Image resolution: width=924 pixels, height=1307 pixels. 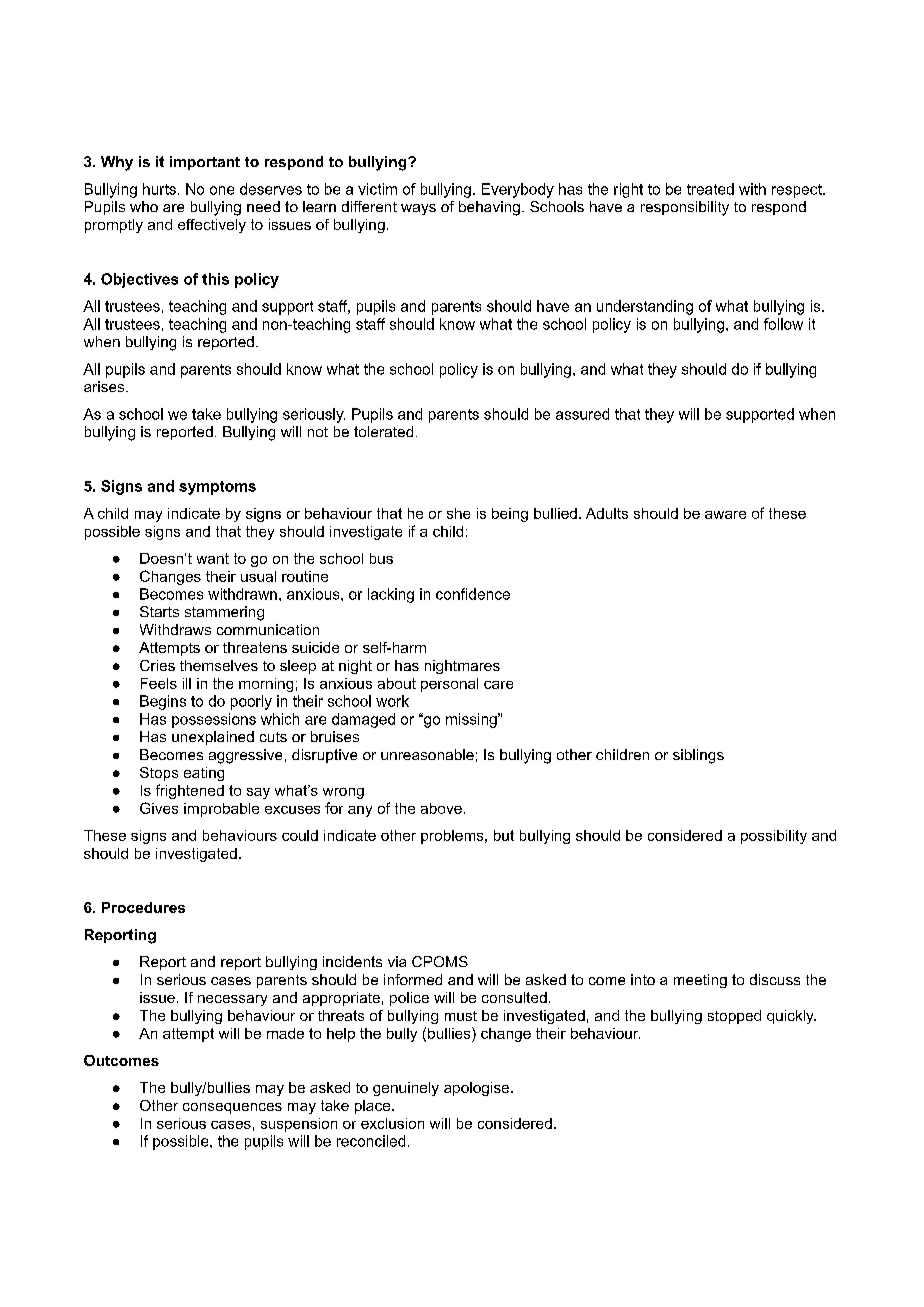 What do you see at coordinates (159, 189) in the document?
I see `hurts` at bounding box center [159, 189].
